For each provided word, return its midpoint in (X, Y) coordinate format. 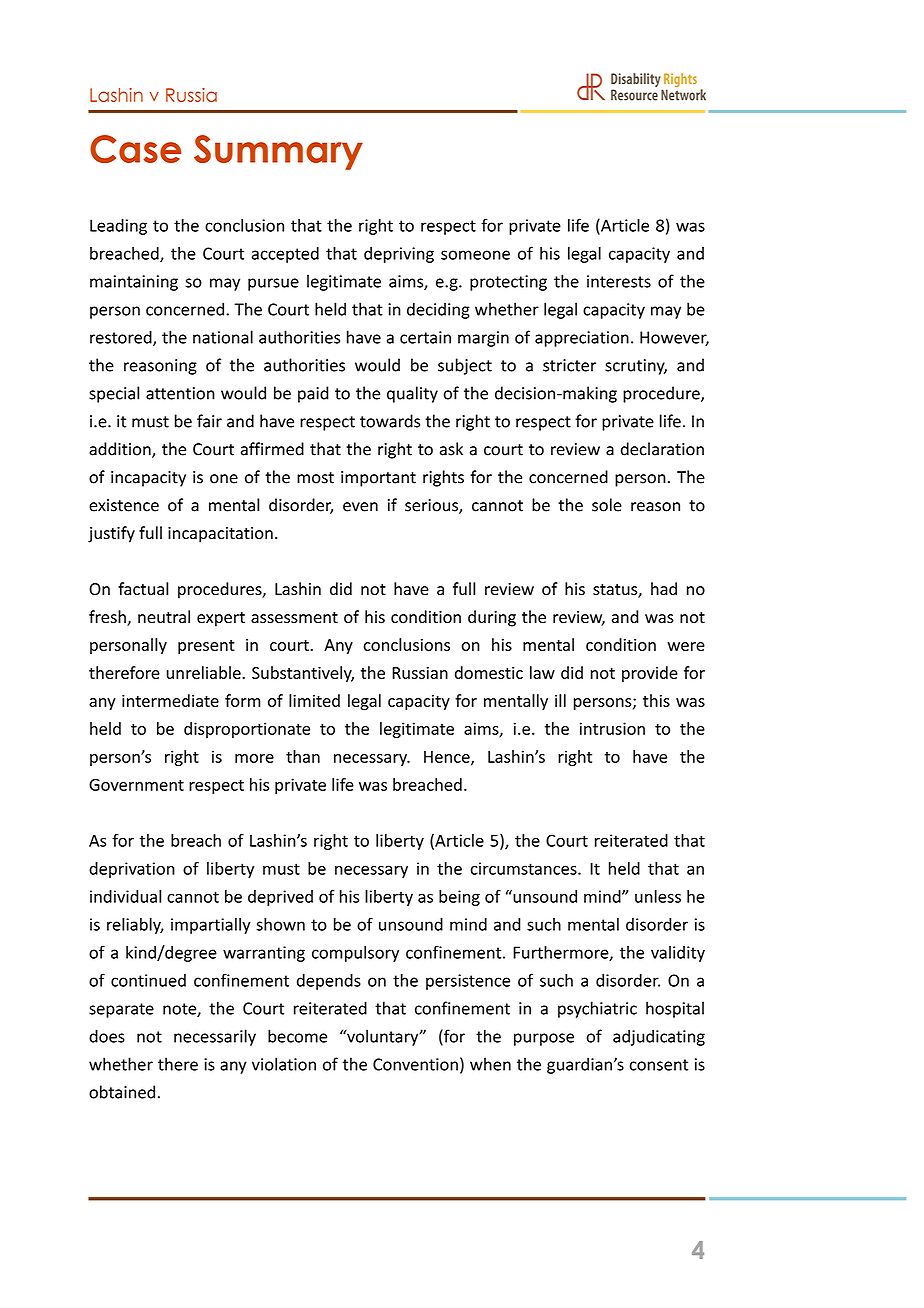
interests (619, 281)
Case (135, 149)
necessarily (215, 1037)
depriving (399, 255)
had (664, 589)
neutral (164, 617)
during (492, 618)
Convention (415, 1064)
